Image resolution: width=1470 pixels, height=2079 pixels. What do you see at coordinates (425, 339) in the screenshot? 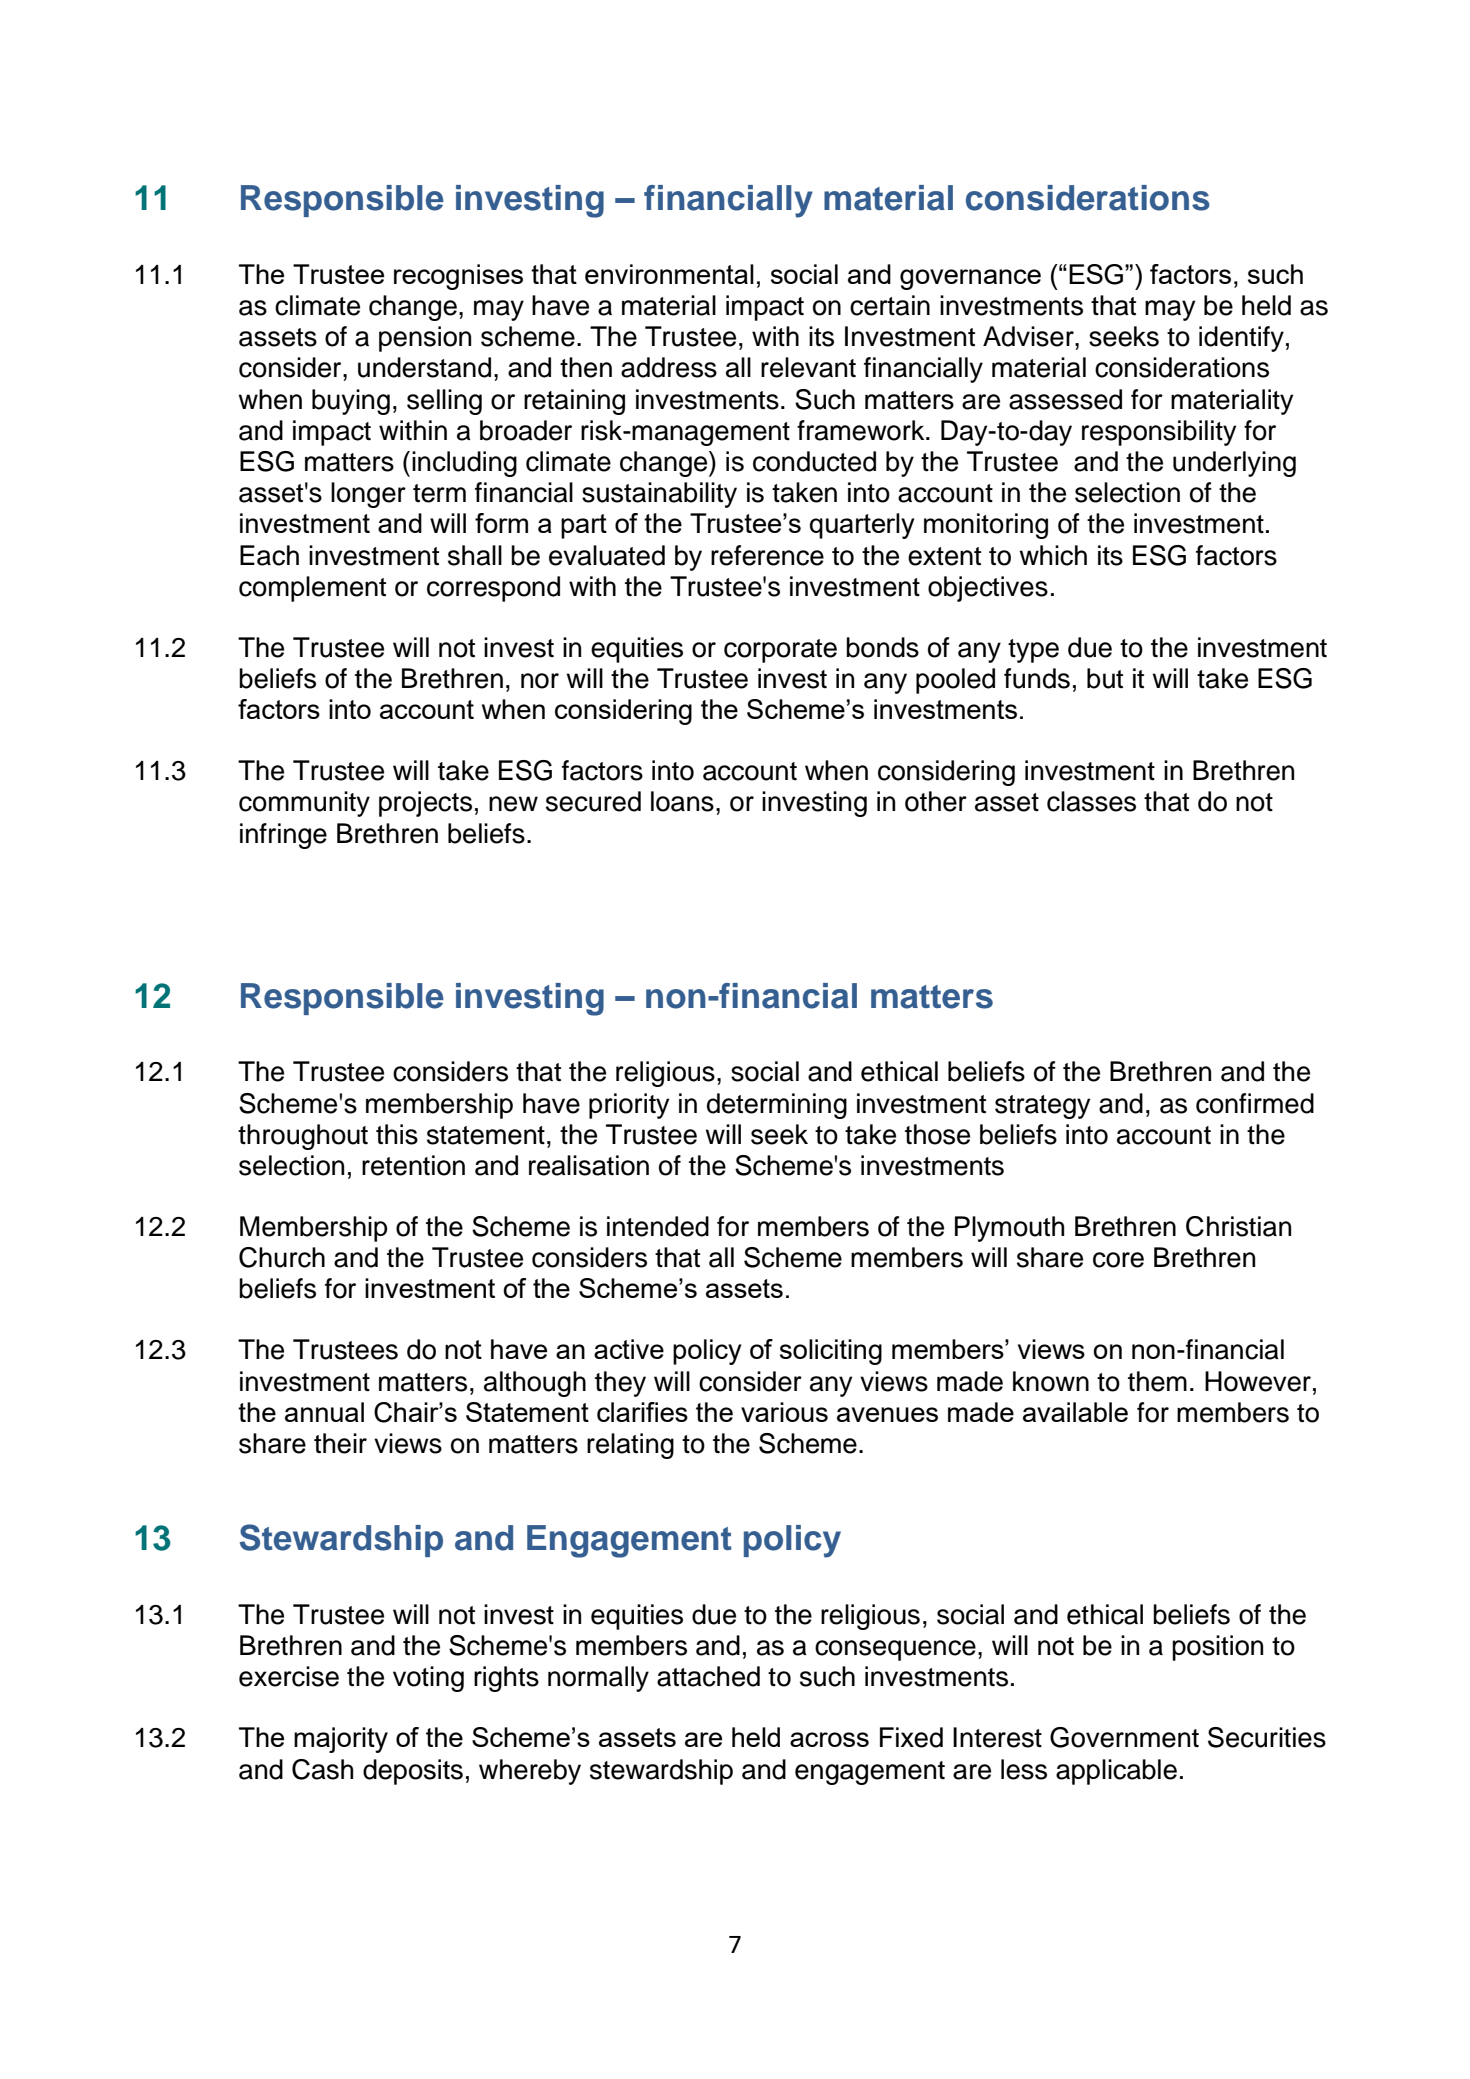
I see `pension` at bounding box center [425, 339].
